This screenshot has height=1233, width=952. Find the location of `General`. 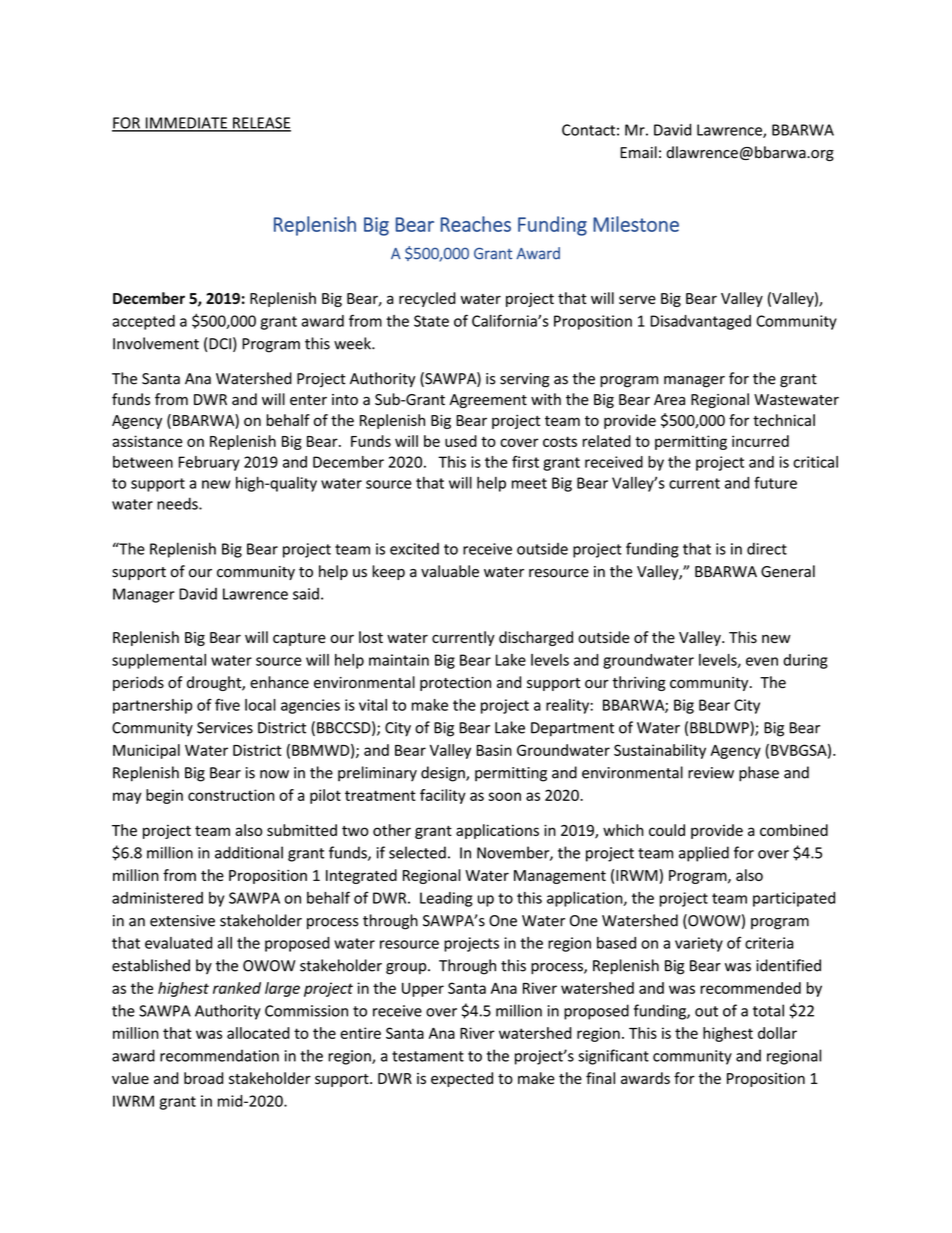

General is located at coordinates (788, 571).
